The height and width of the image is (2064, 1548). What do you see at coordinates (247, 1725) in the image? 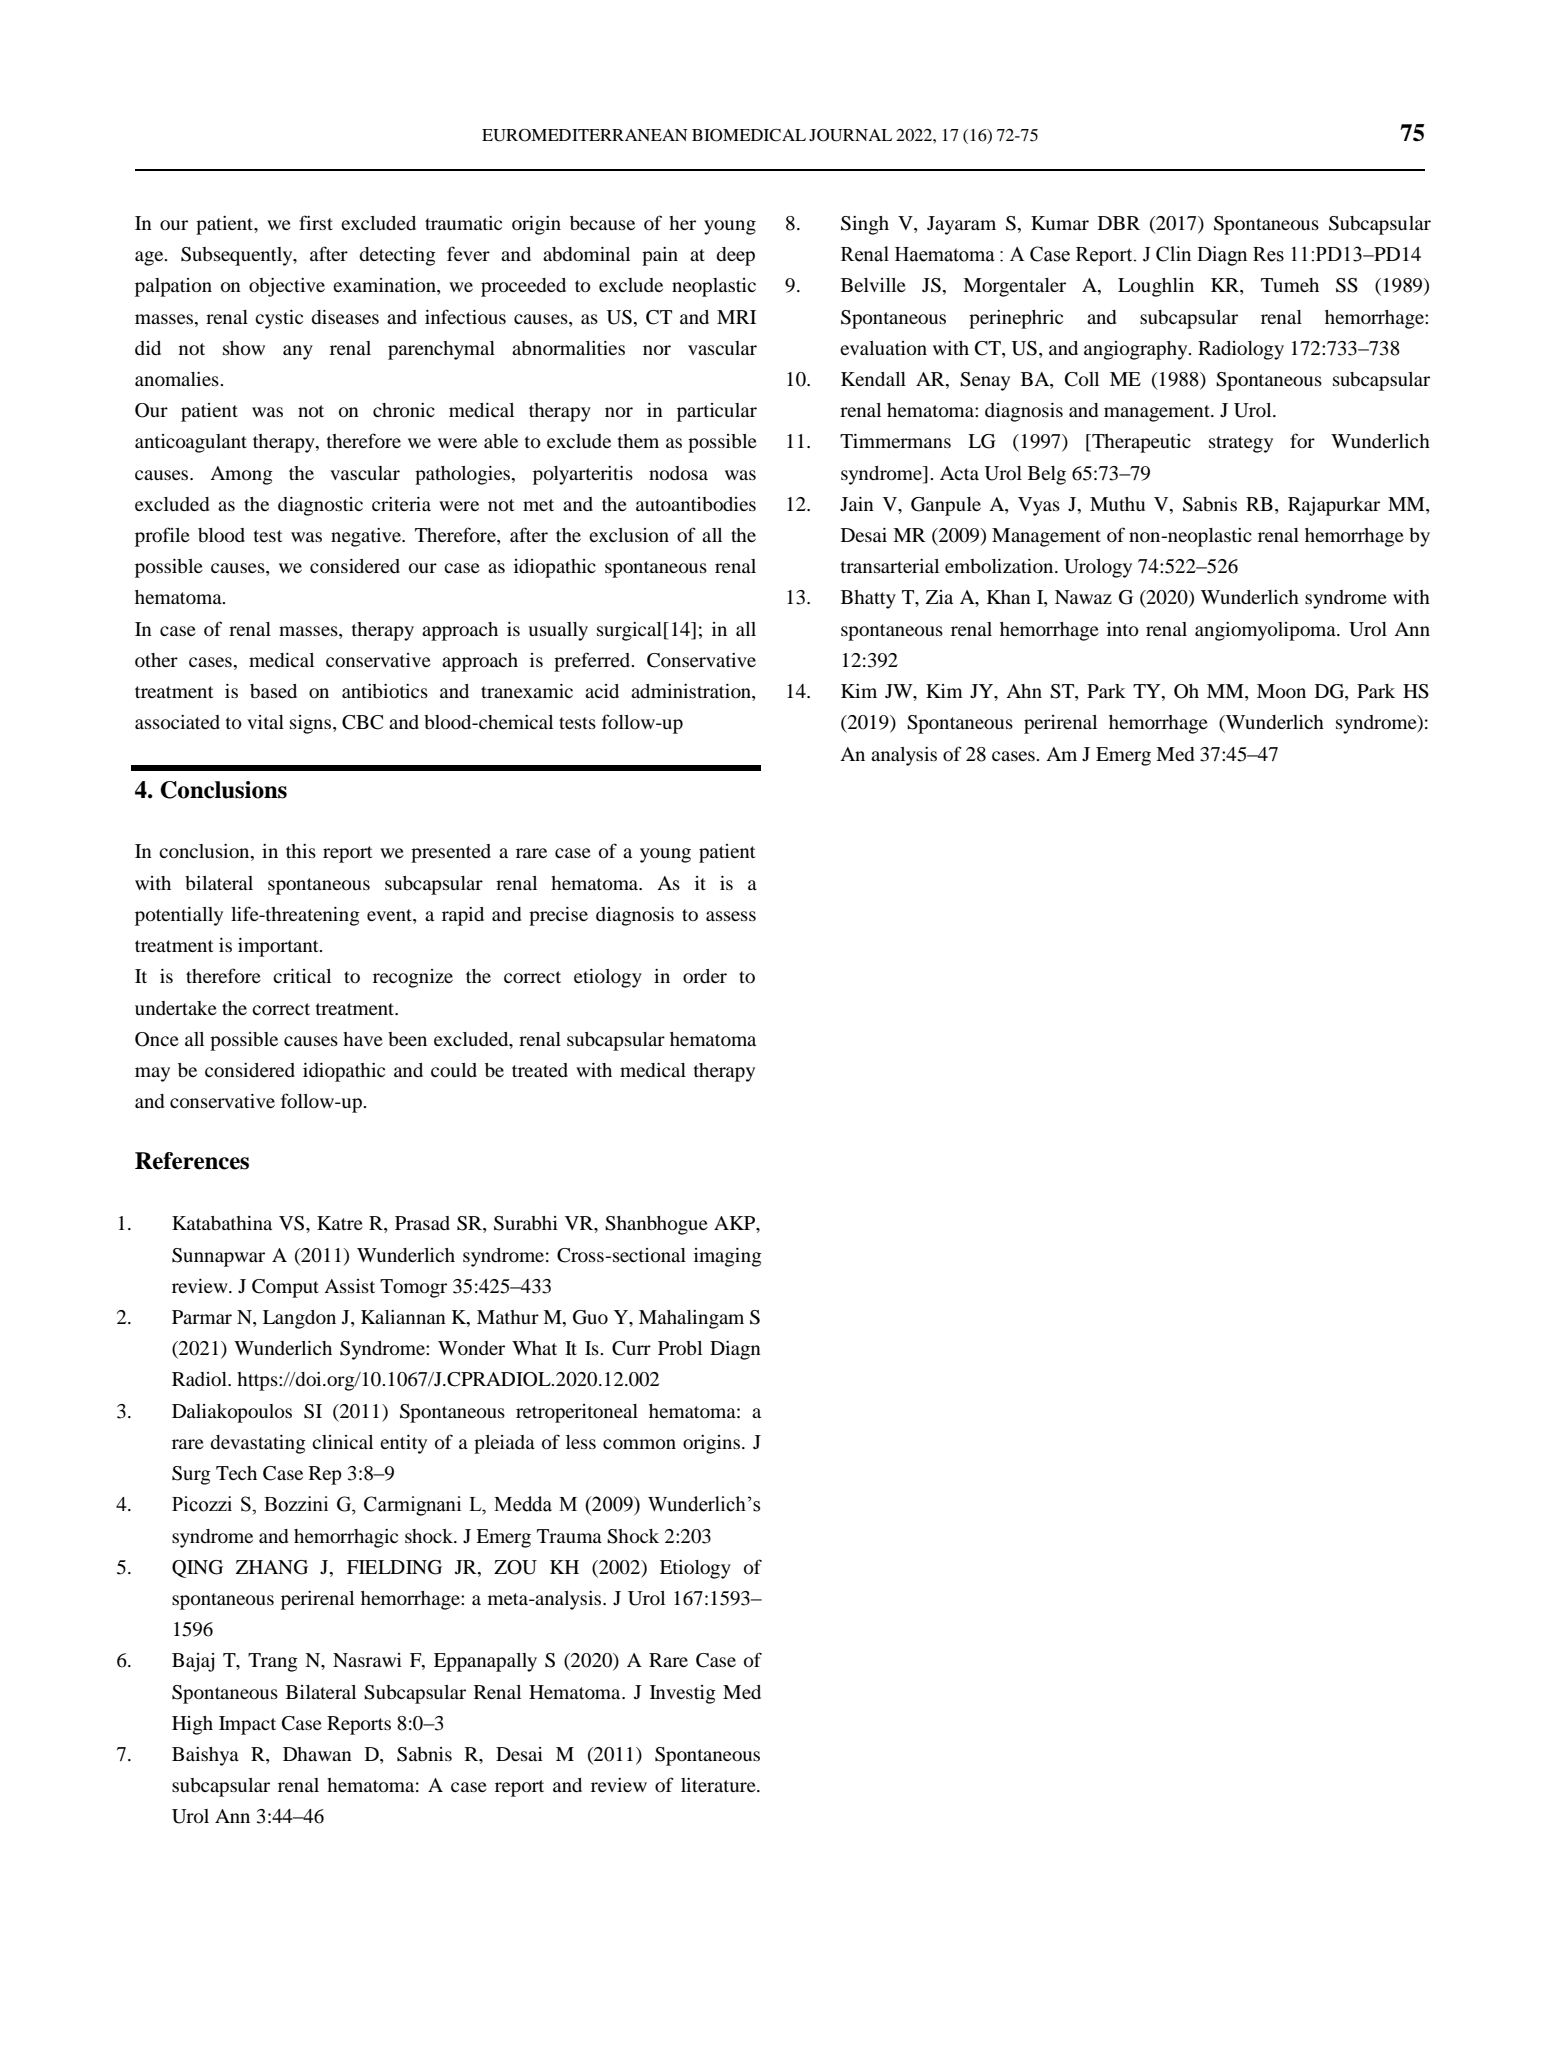
I see `Impact` at bounding box center [247, 1725].
